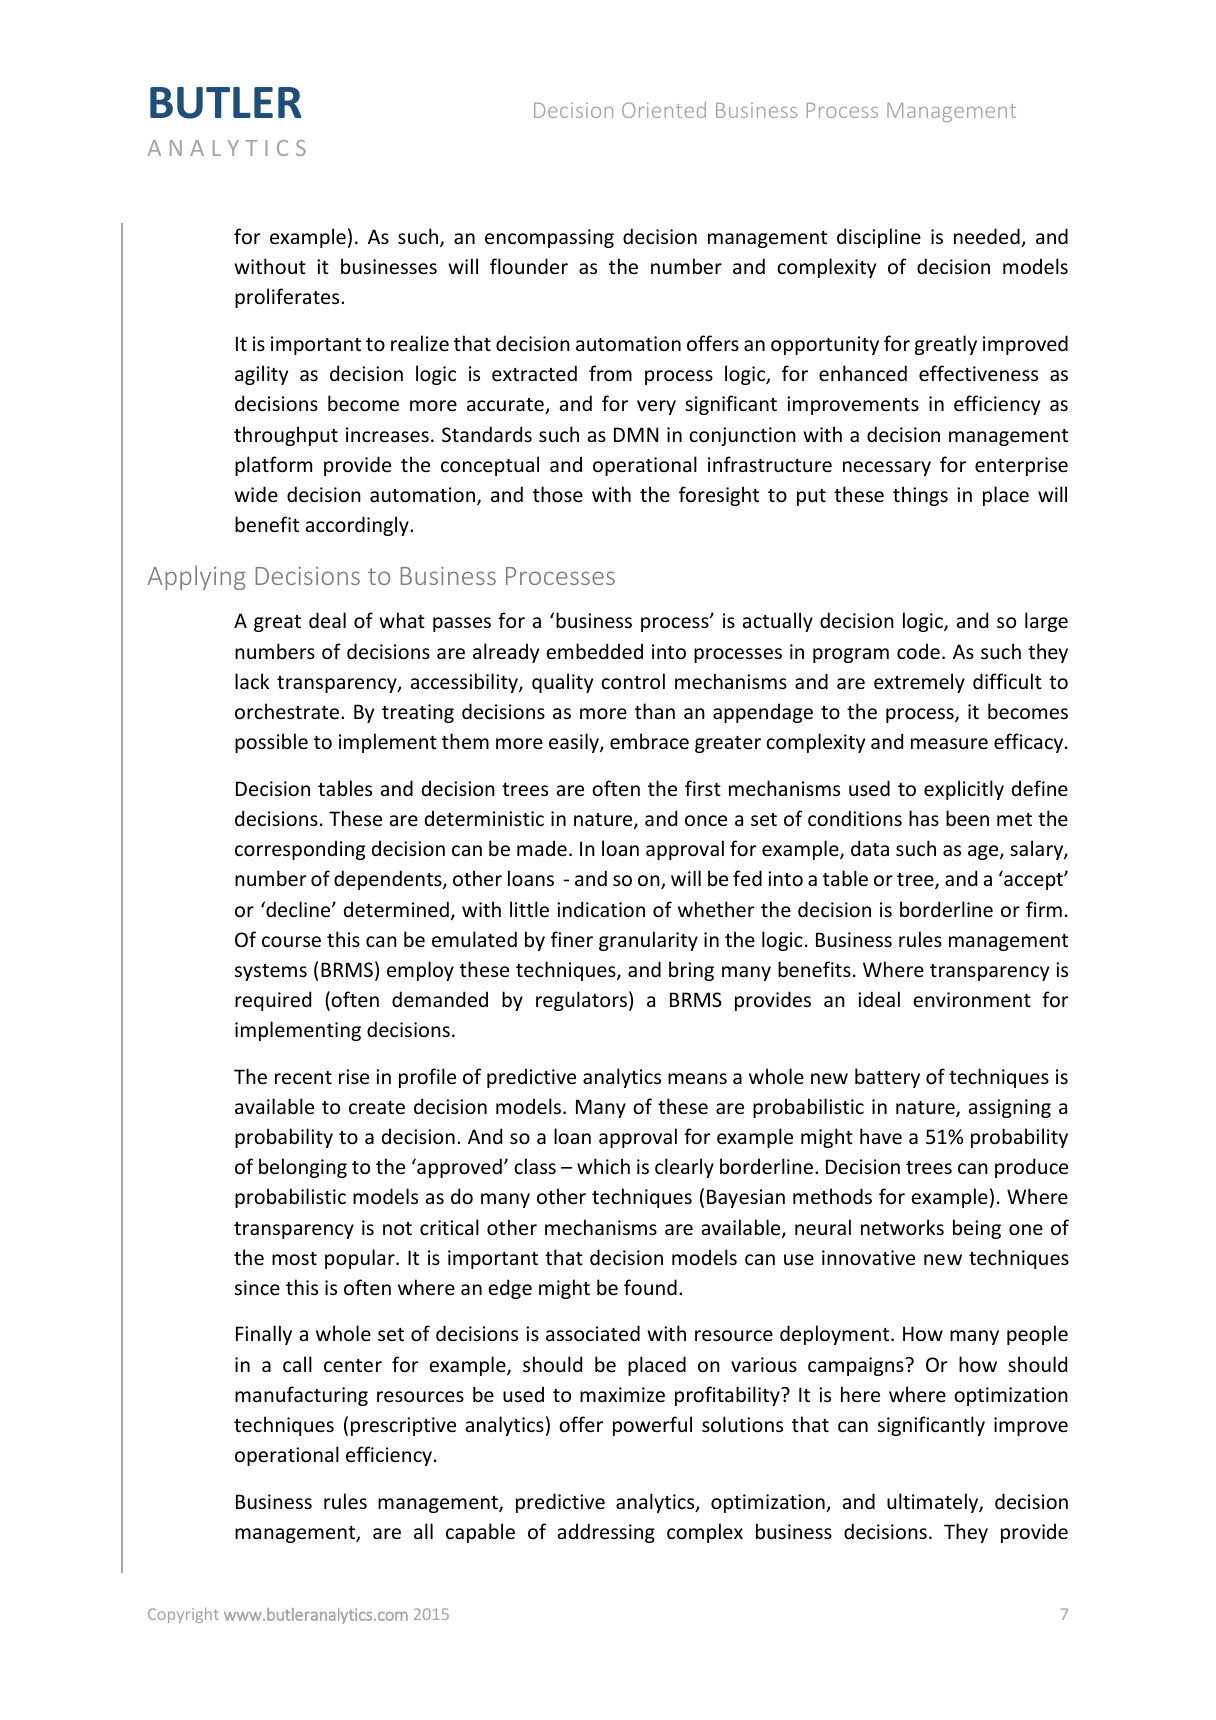  What do you see at coordinates (664, 109) in the screenshot?
I see `Oriented` at bounding box center [664, 109].
